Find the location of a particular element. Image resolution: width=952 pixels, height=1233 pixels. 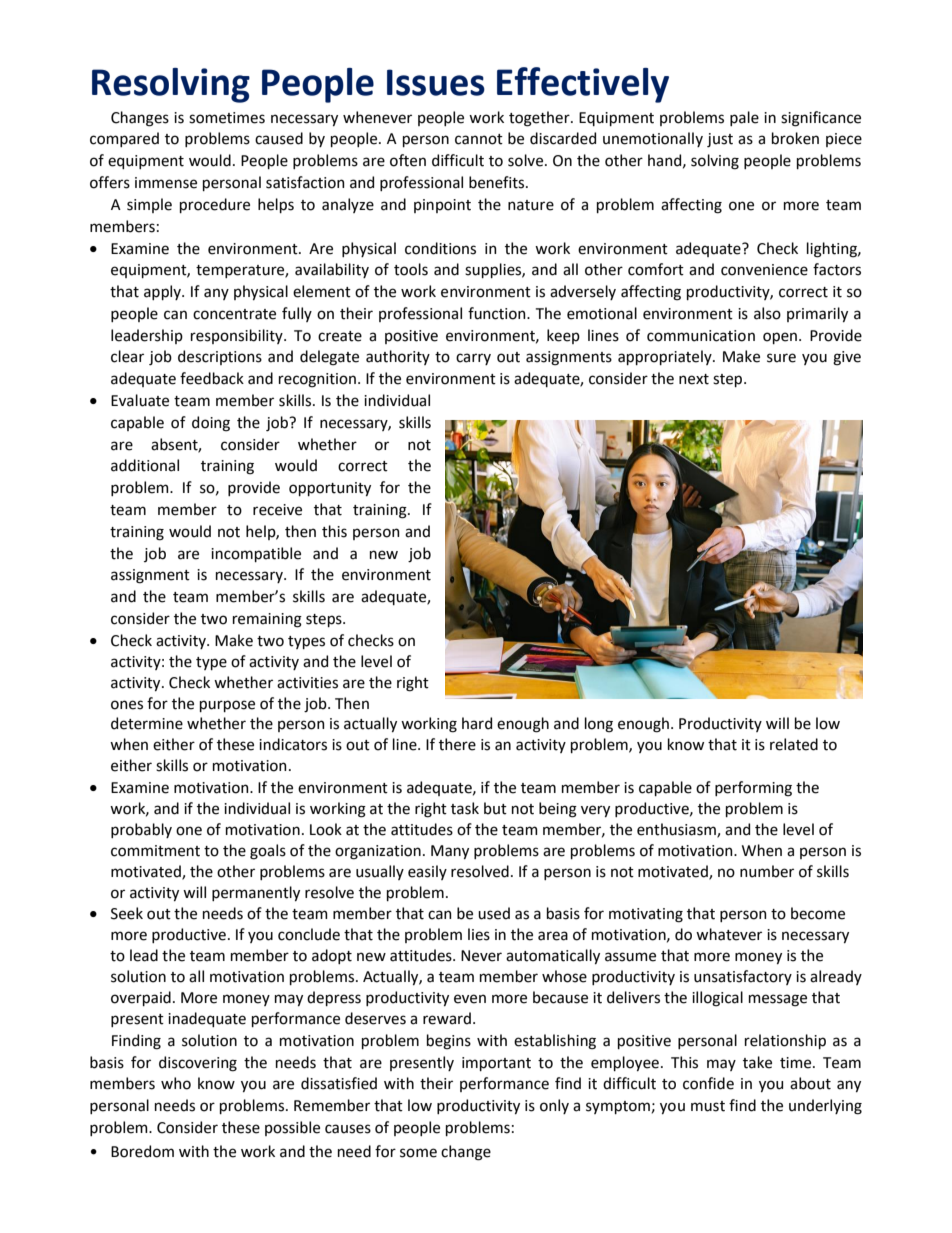

number is located at coordinates (767, 871).
